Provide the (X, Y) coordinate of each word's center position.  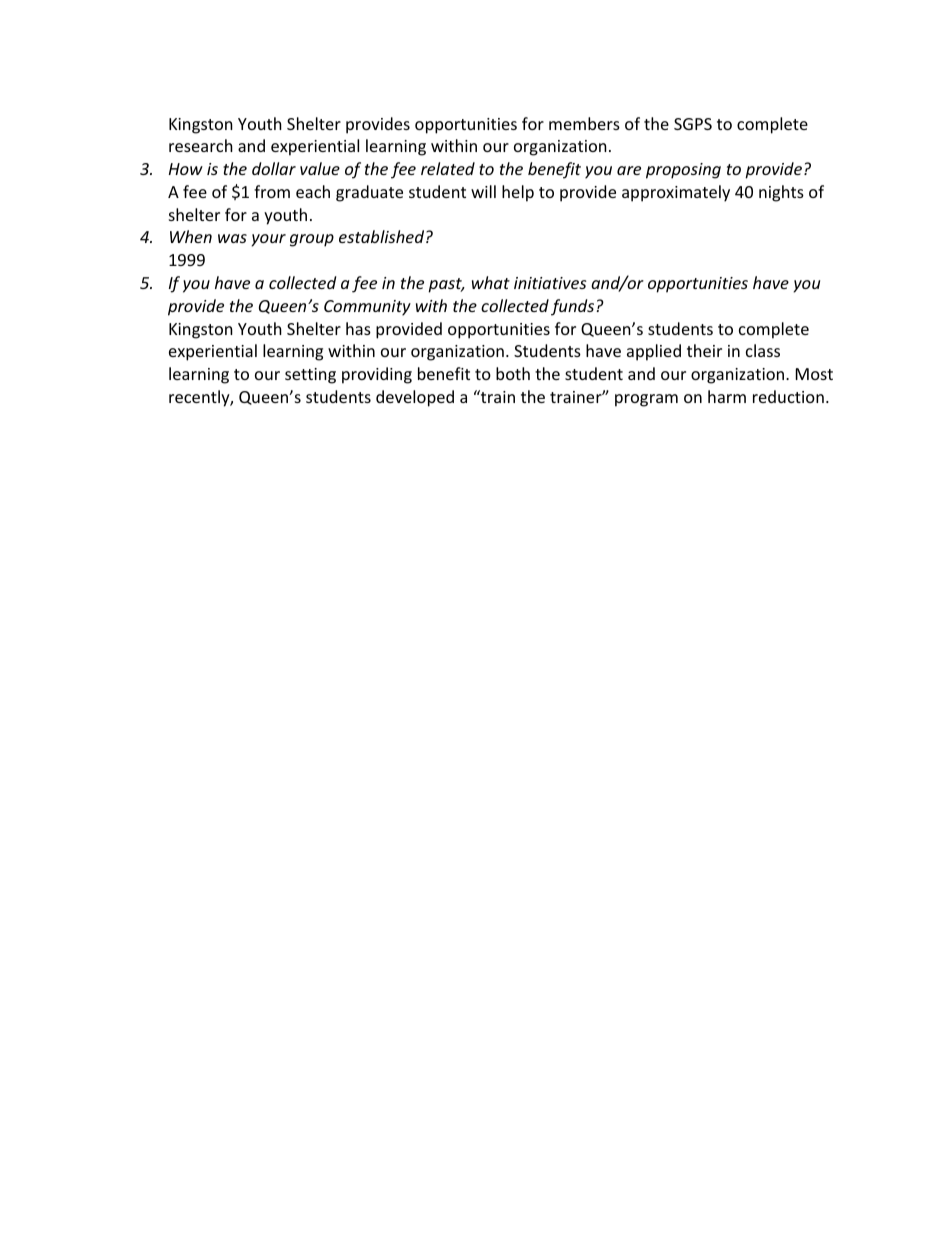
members (584, 123)
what (491, 282)
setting (310, 376)
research (201, 145)
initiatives (550, 283)
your (269, 240)
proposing (683, 171)
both (513, 373)
